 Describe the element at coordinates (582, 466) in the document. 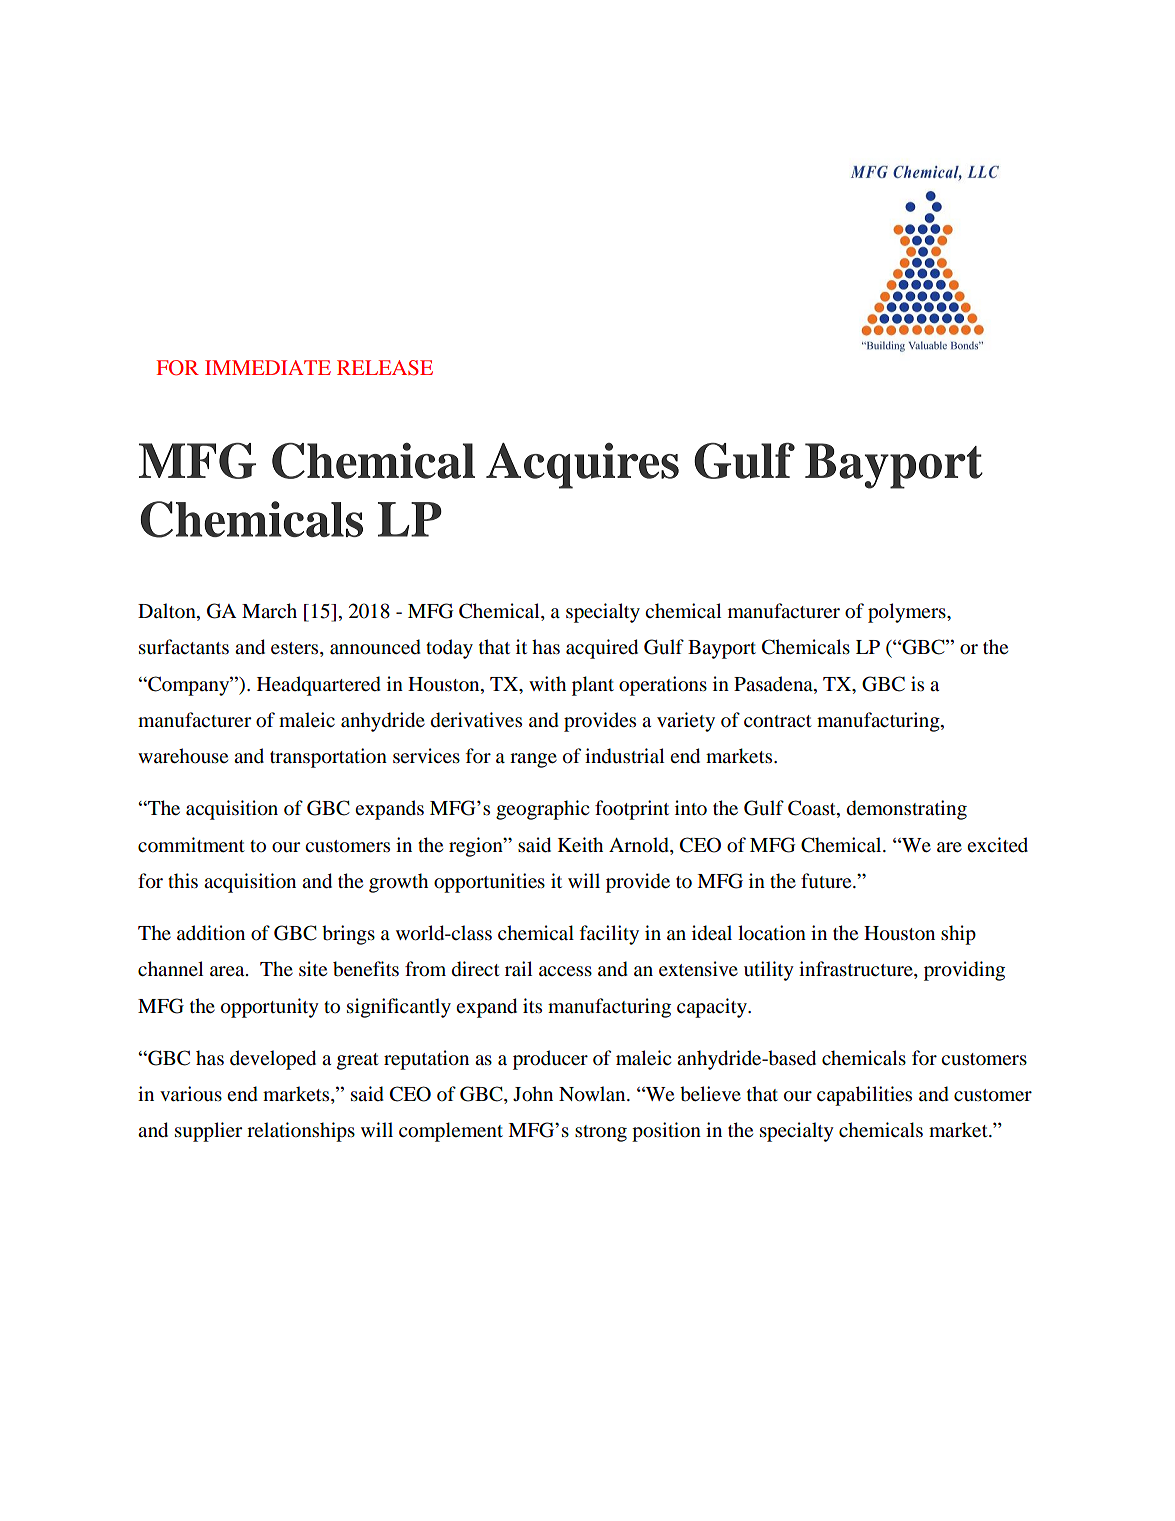

I see `Acquires` at that location.
